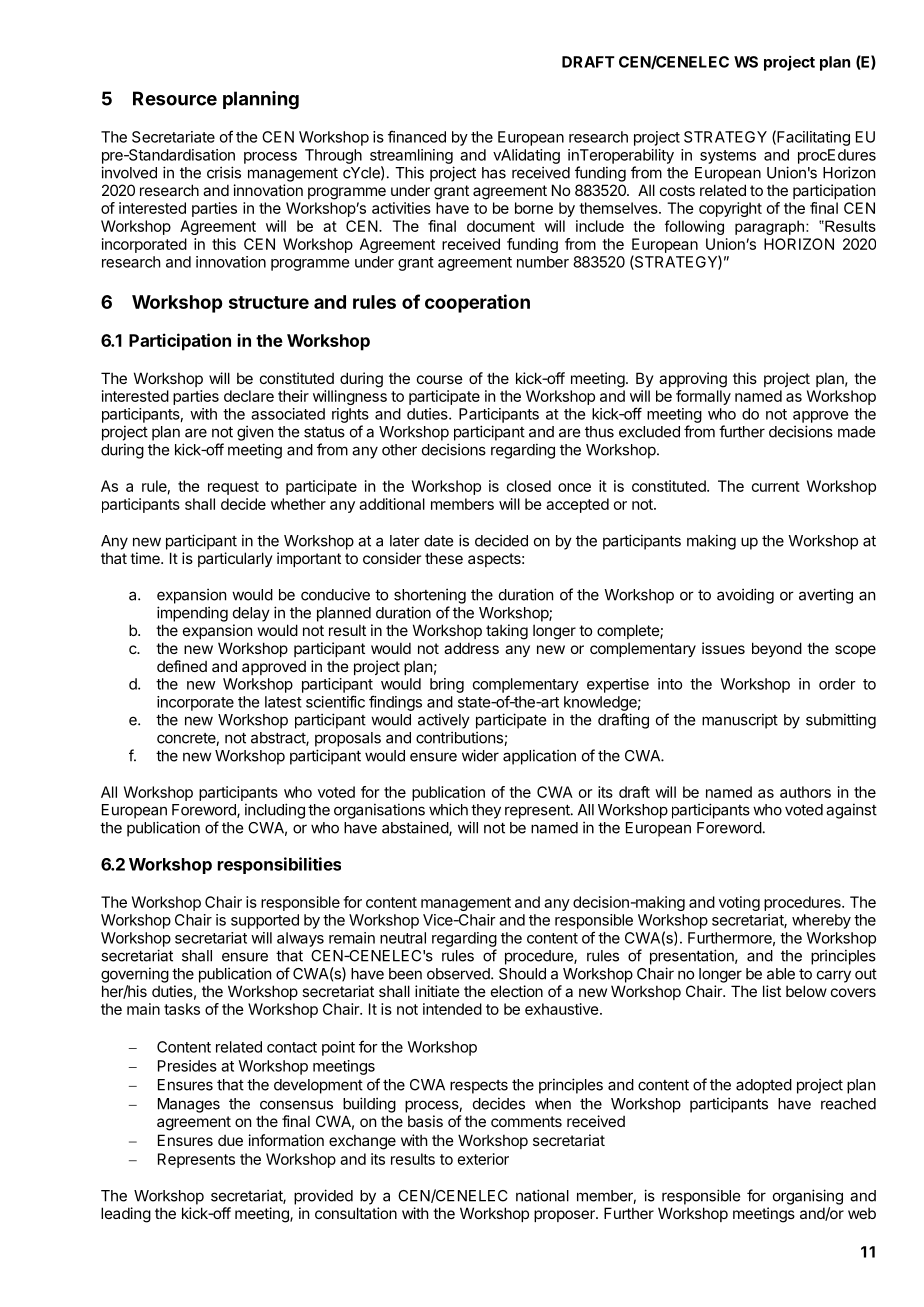 This image has height=1307, width=924. Describe the element at coordinates (486, 811) in the image. I see `they` at that location.
